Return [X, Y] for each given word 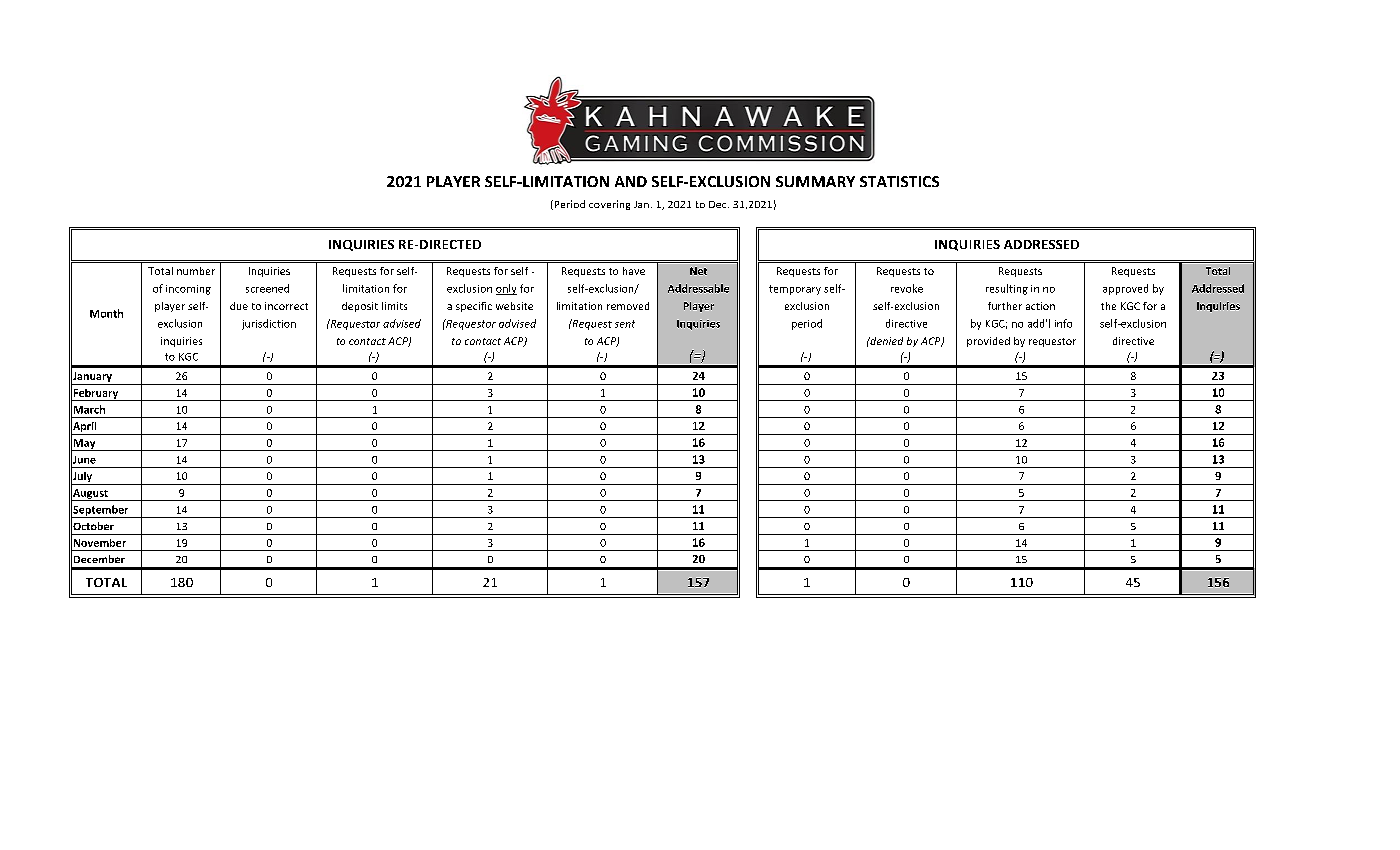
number [196, 271]
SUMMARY [815, 181]
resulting [1007, 289]
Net [698, 271]
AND [631, 181]
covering [609, 205]
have [634, 271]
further [1005, 306]
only [506, 289]
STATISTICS [899, 181]
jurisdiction [269, 324]
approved [1125, 289]
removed [628, 306]
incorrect [286, 306]
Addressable [698, 288]
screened [267, 288]
